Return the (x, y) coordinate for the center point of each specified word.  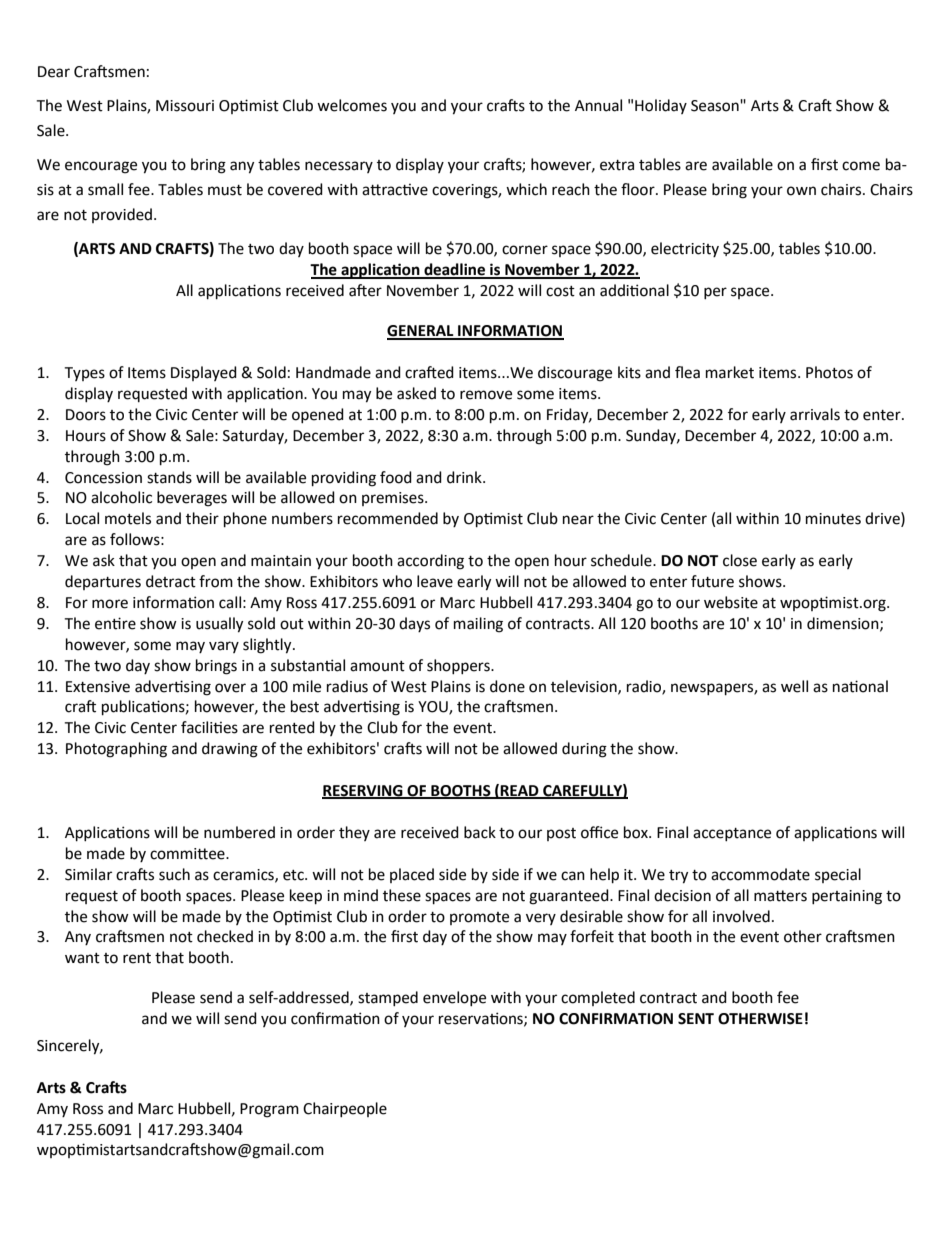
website (731, 602)
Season (716, 106)
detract (171, 581)
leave (435, 581)
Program (269, 1110)
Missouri (185, 106)
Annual (598, 105)
